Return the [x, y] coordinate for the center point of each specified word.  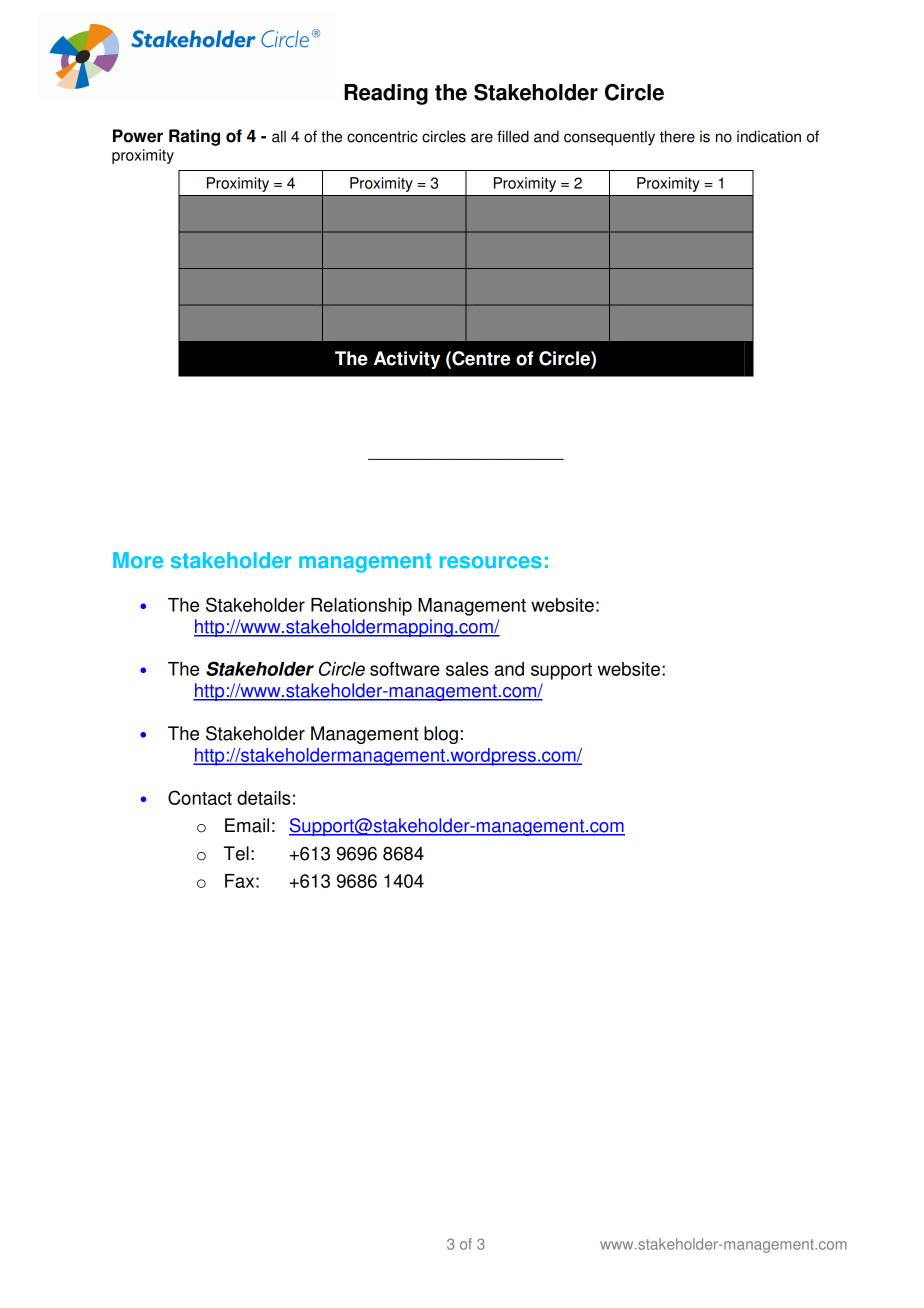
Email [247, 825]
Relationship [361, 607]
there [677, 136]
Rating [194, 137]
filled [513, 136]
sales [467, 669]
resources [491, 562]
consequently [609, 138]
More [138, 560]
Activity [407, 360]
